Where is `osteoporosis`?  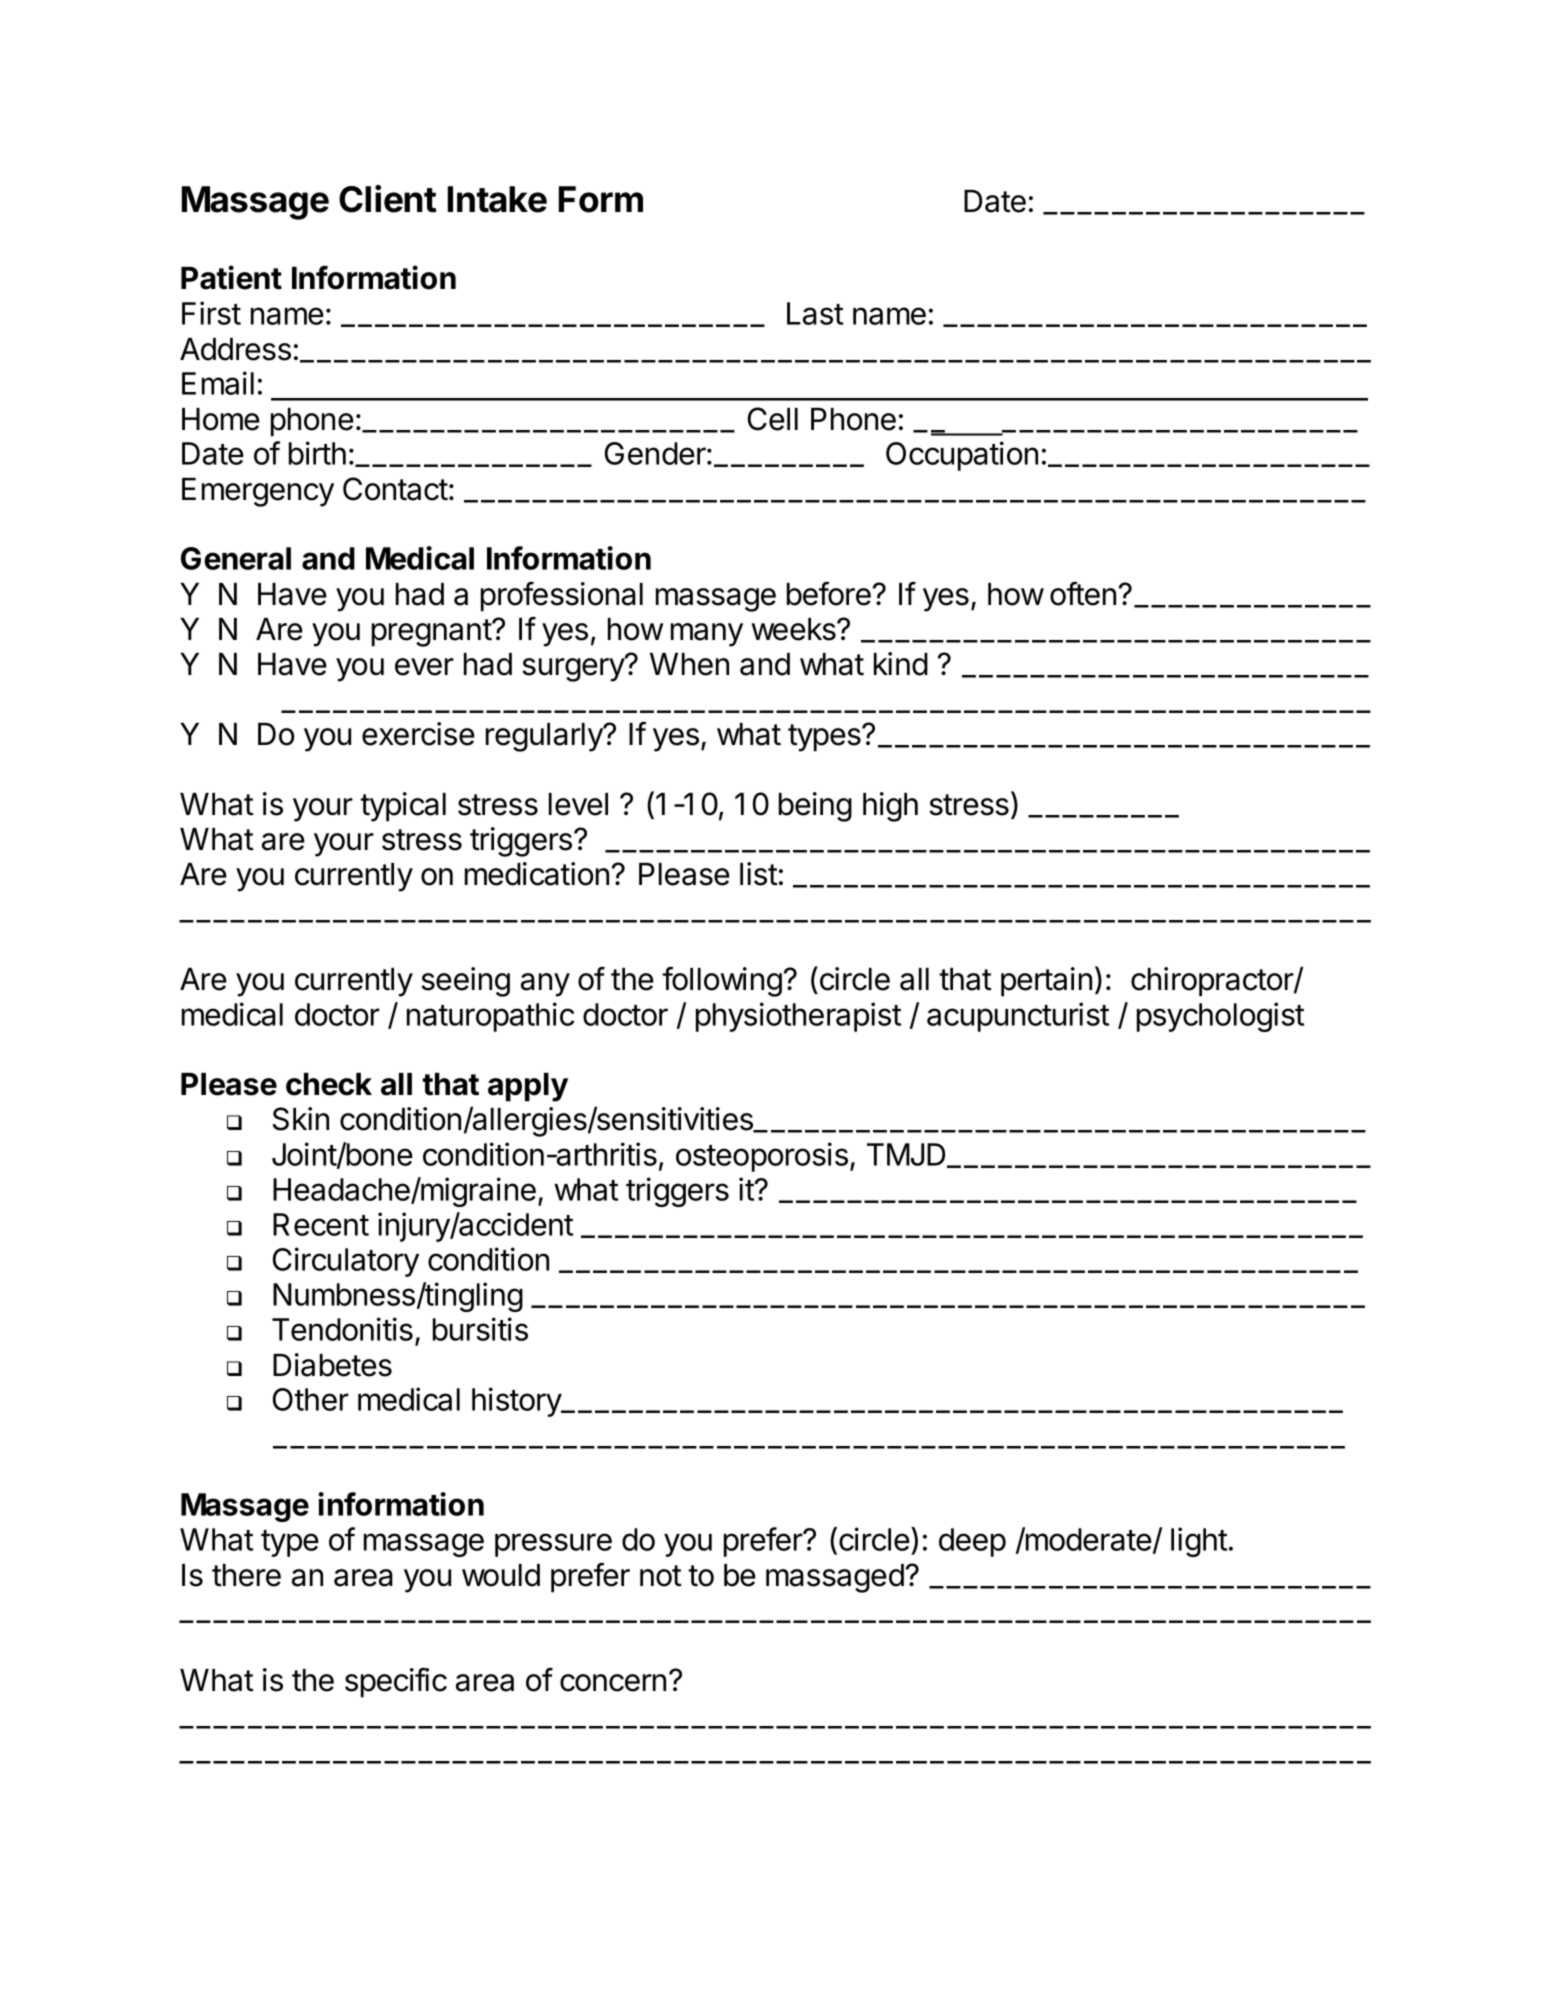
osteoporosis is located at coordinates (762, 1157).
